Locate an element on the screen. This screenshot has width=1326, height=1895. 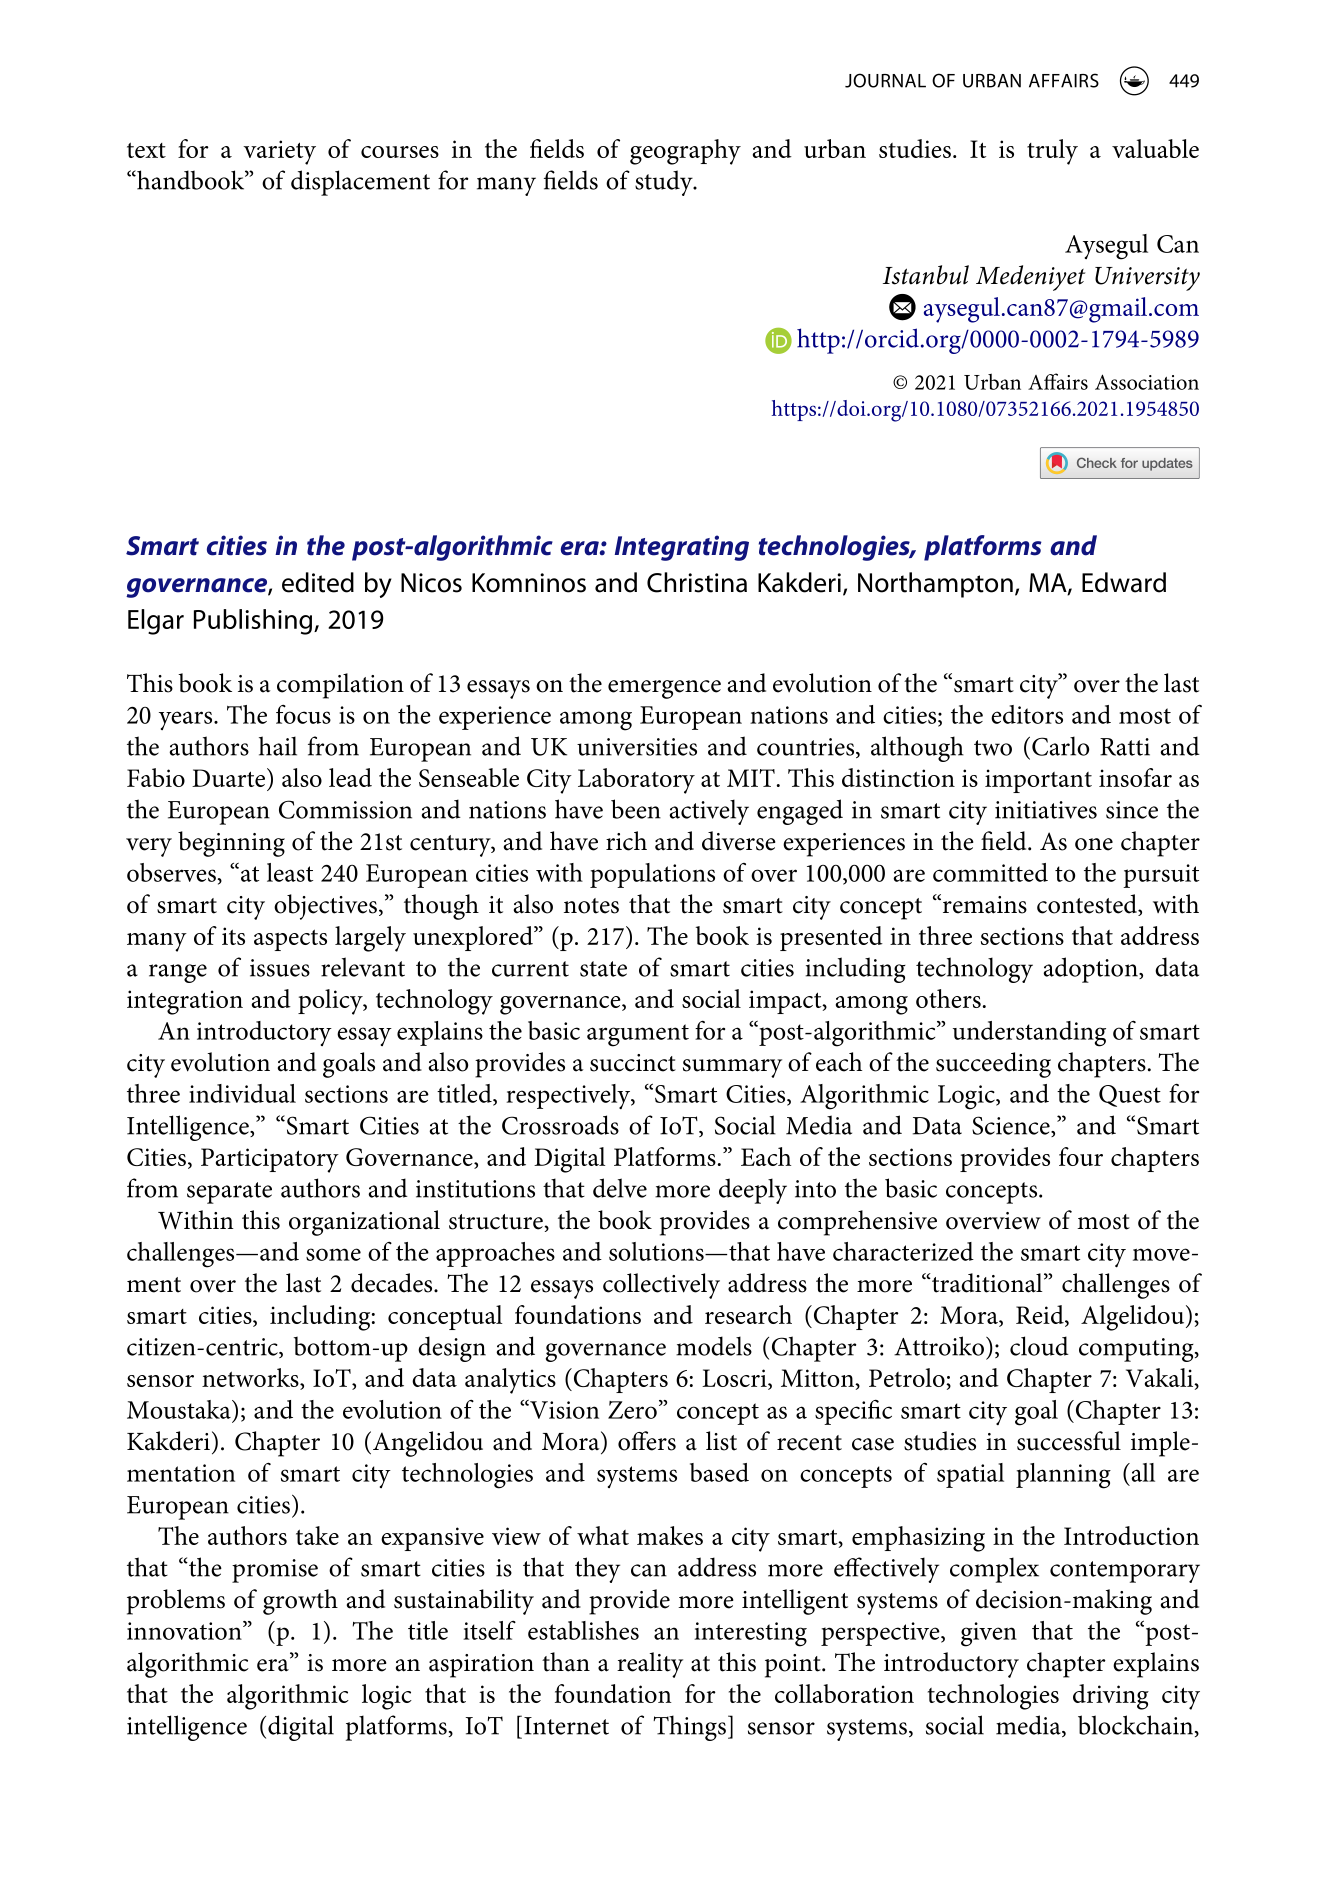
cloud is located at coordinates (1039, 1346).
